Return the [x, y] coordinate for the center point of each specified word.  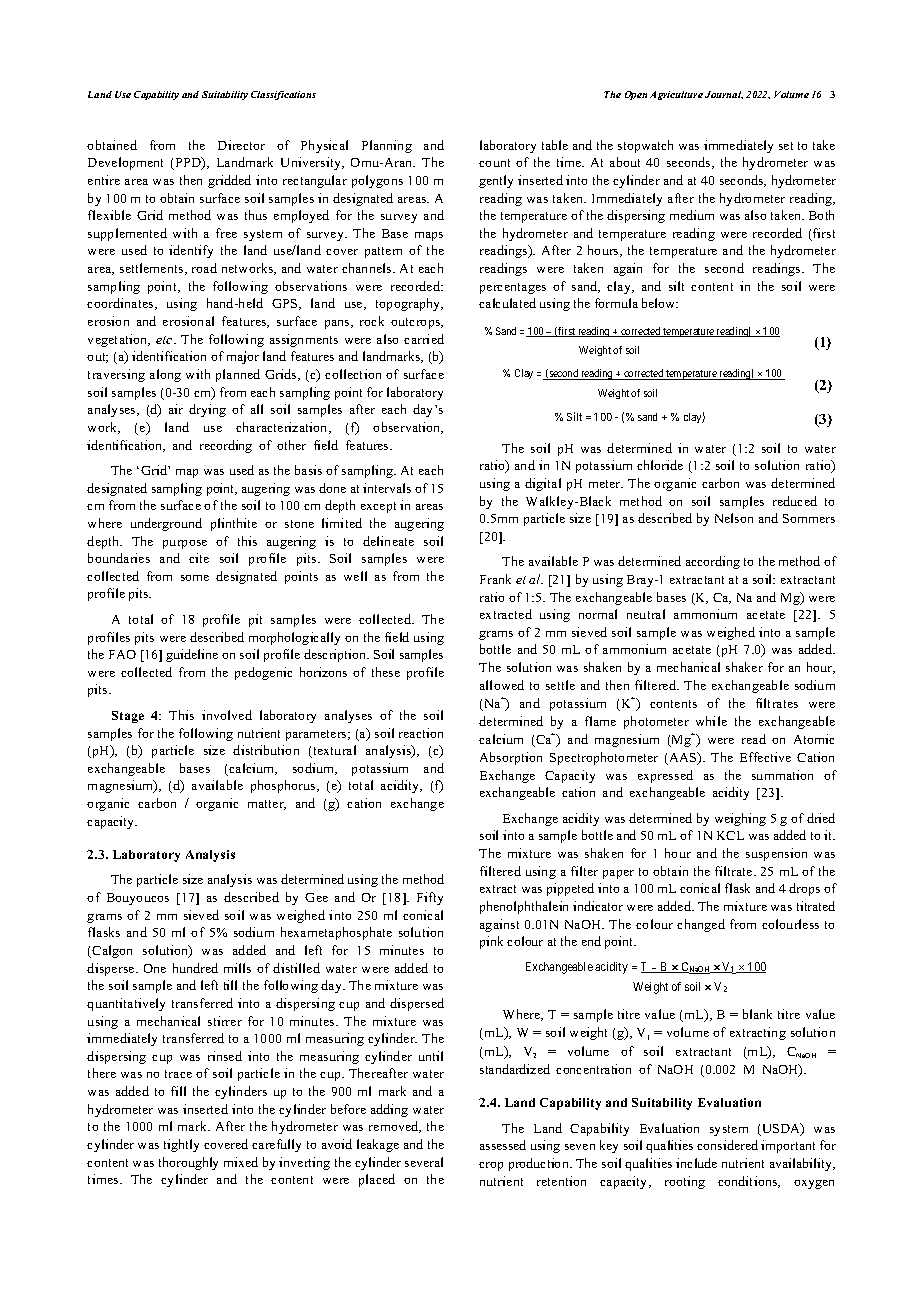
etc [165, 340]
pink [491, 942]
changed [701, 925]
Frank [495, 579]
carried [424, 339]
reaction [421, 733]
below [660, 303]
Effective [765, 757]
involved [227, 715]
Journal [724, 95]
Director [241, 145]
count [494, 163]
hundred [195, 968]
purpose [185, 544]
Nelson [734, 518]
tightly [181, 1145]
